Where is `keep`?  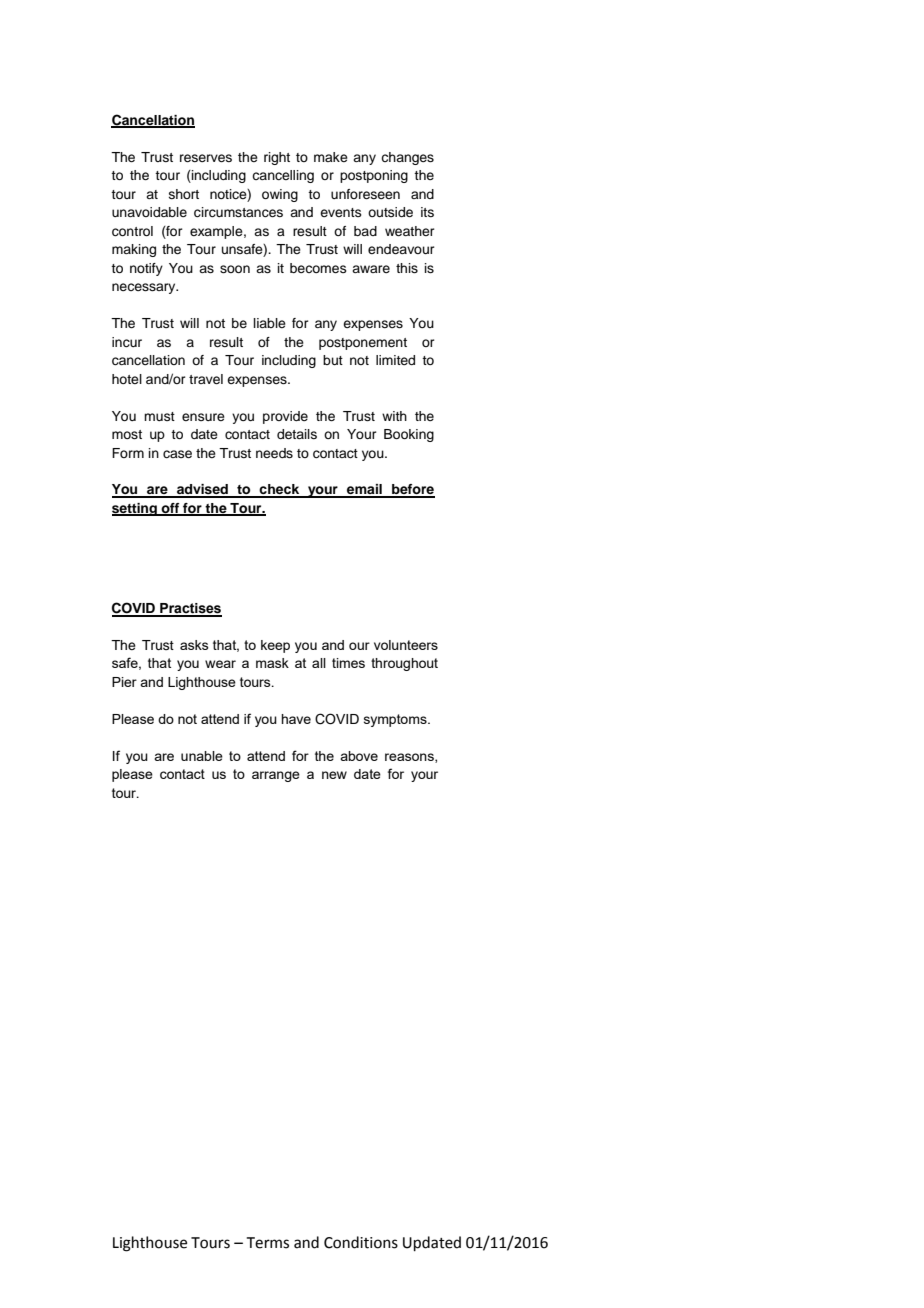 keep is located at coordinates (275, 646).
